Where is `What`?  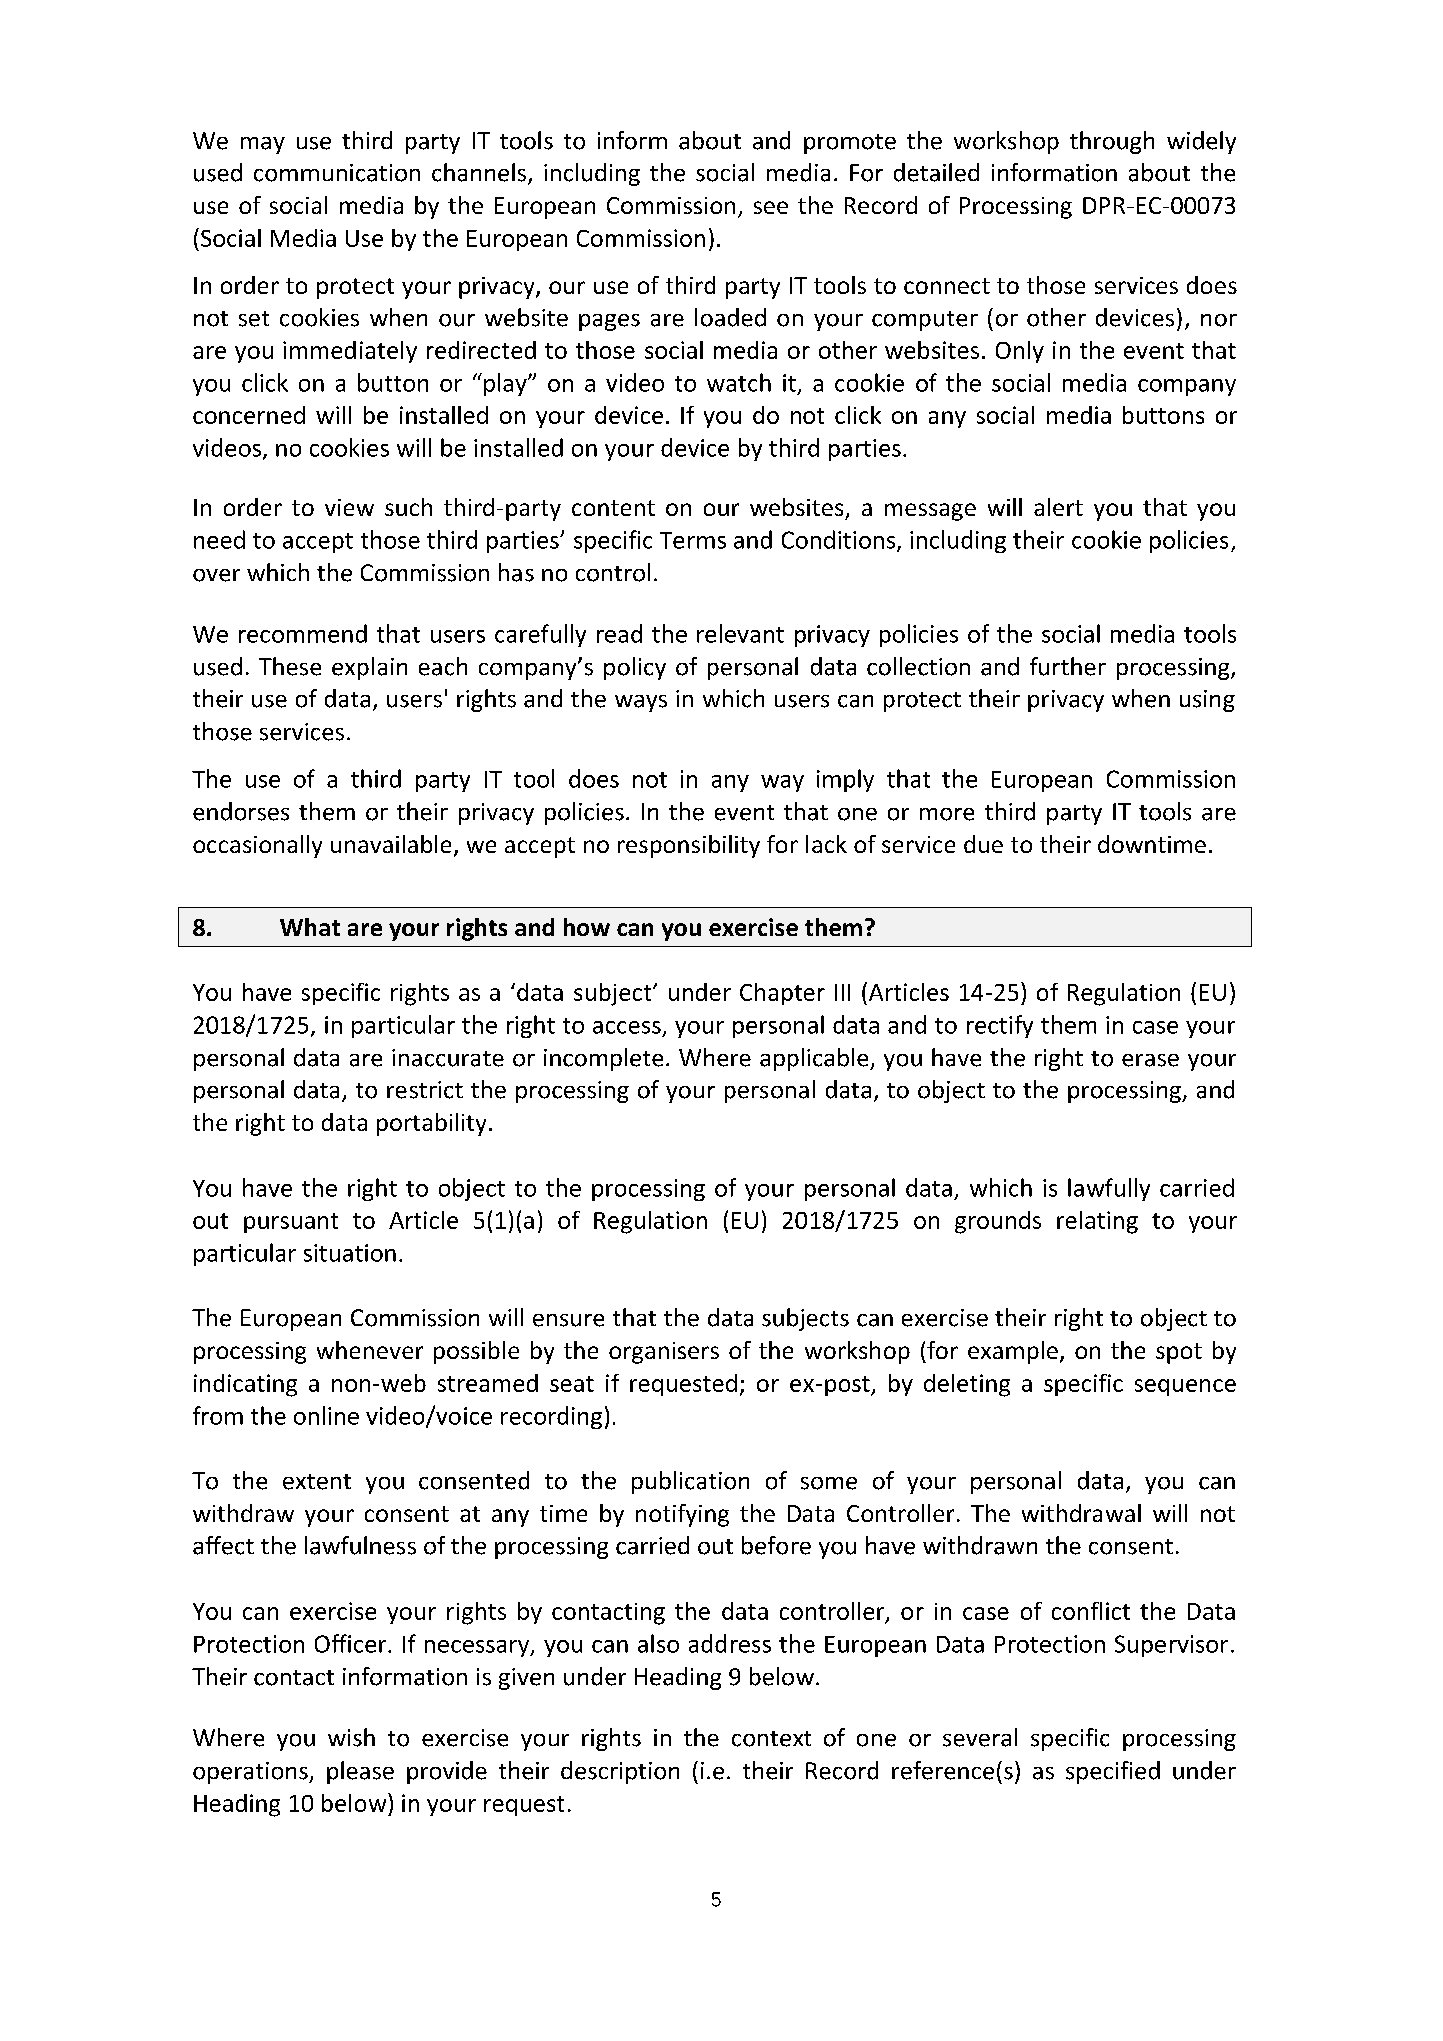
What is located at coordinates (310, 927).
